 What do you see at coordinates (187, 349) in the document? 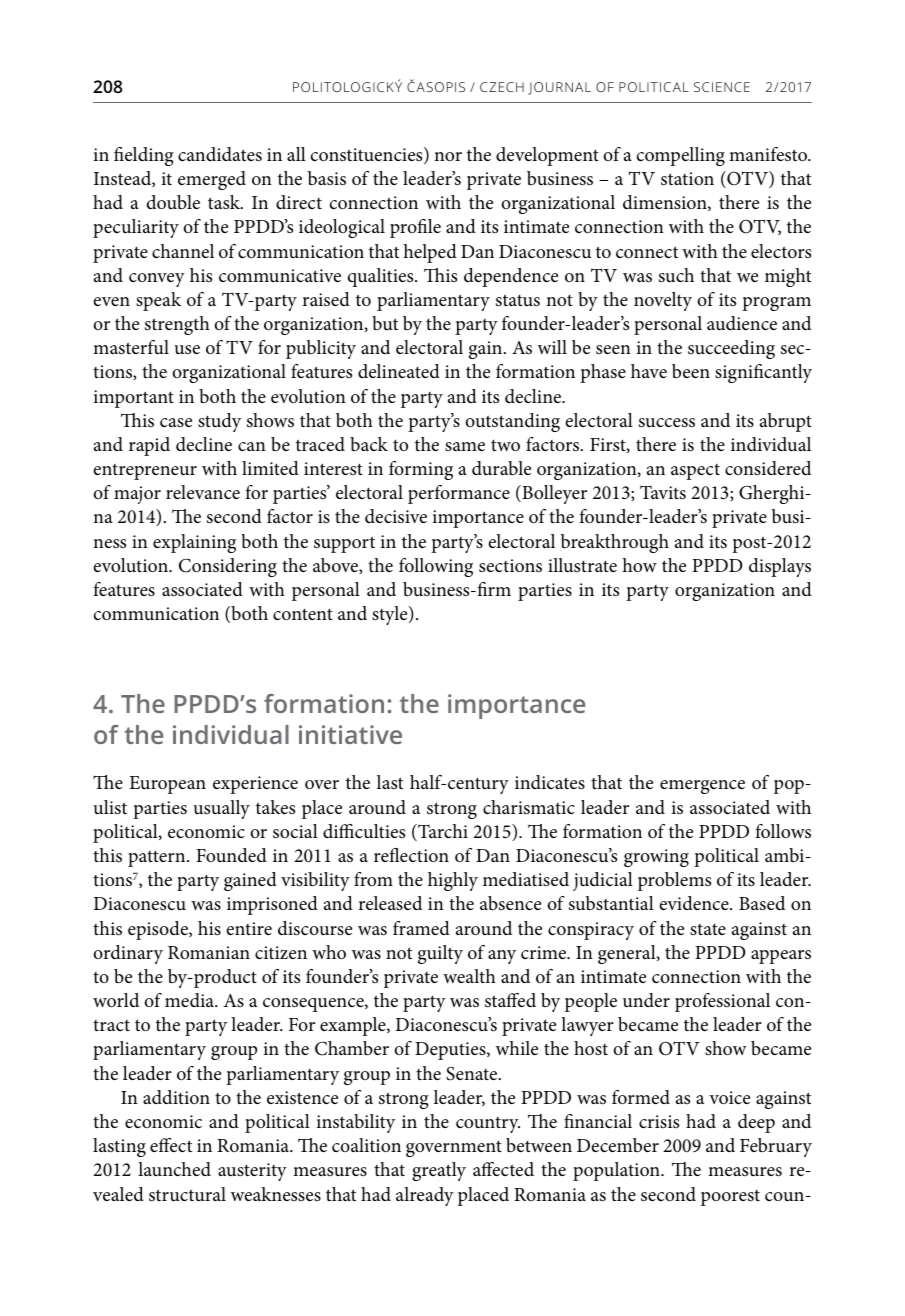
I see `use` at bounding box center [187, 349].
